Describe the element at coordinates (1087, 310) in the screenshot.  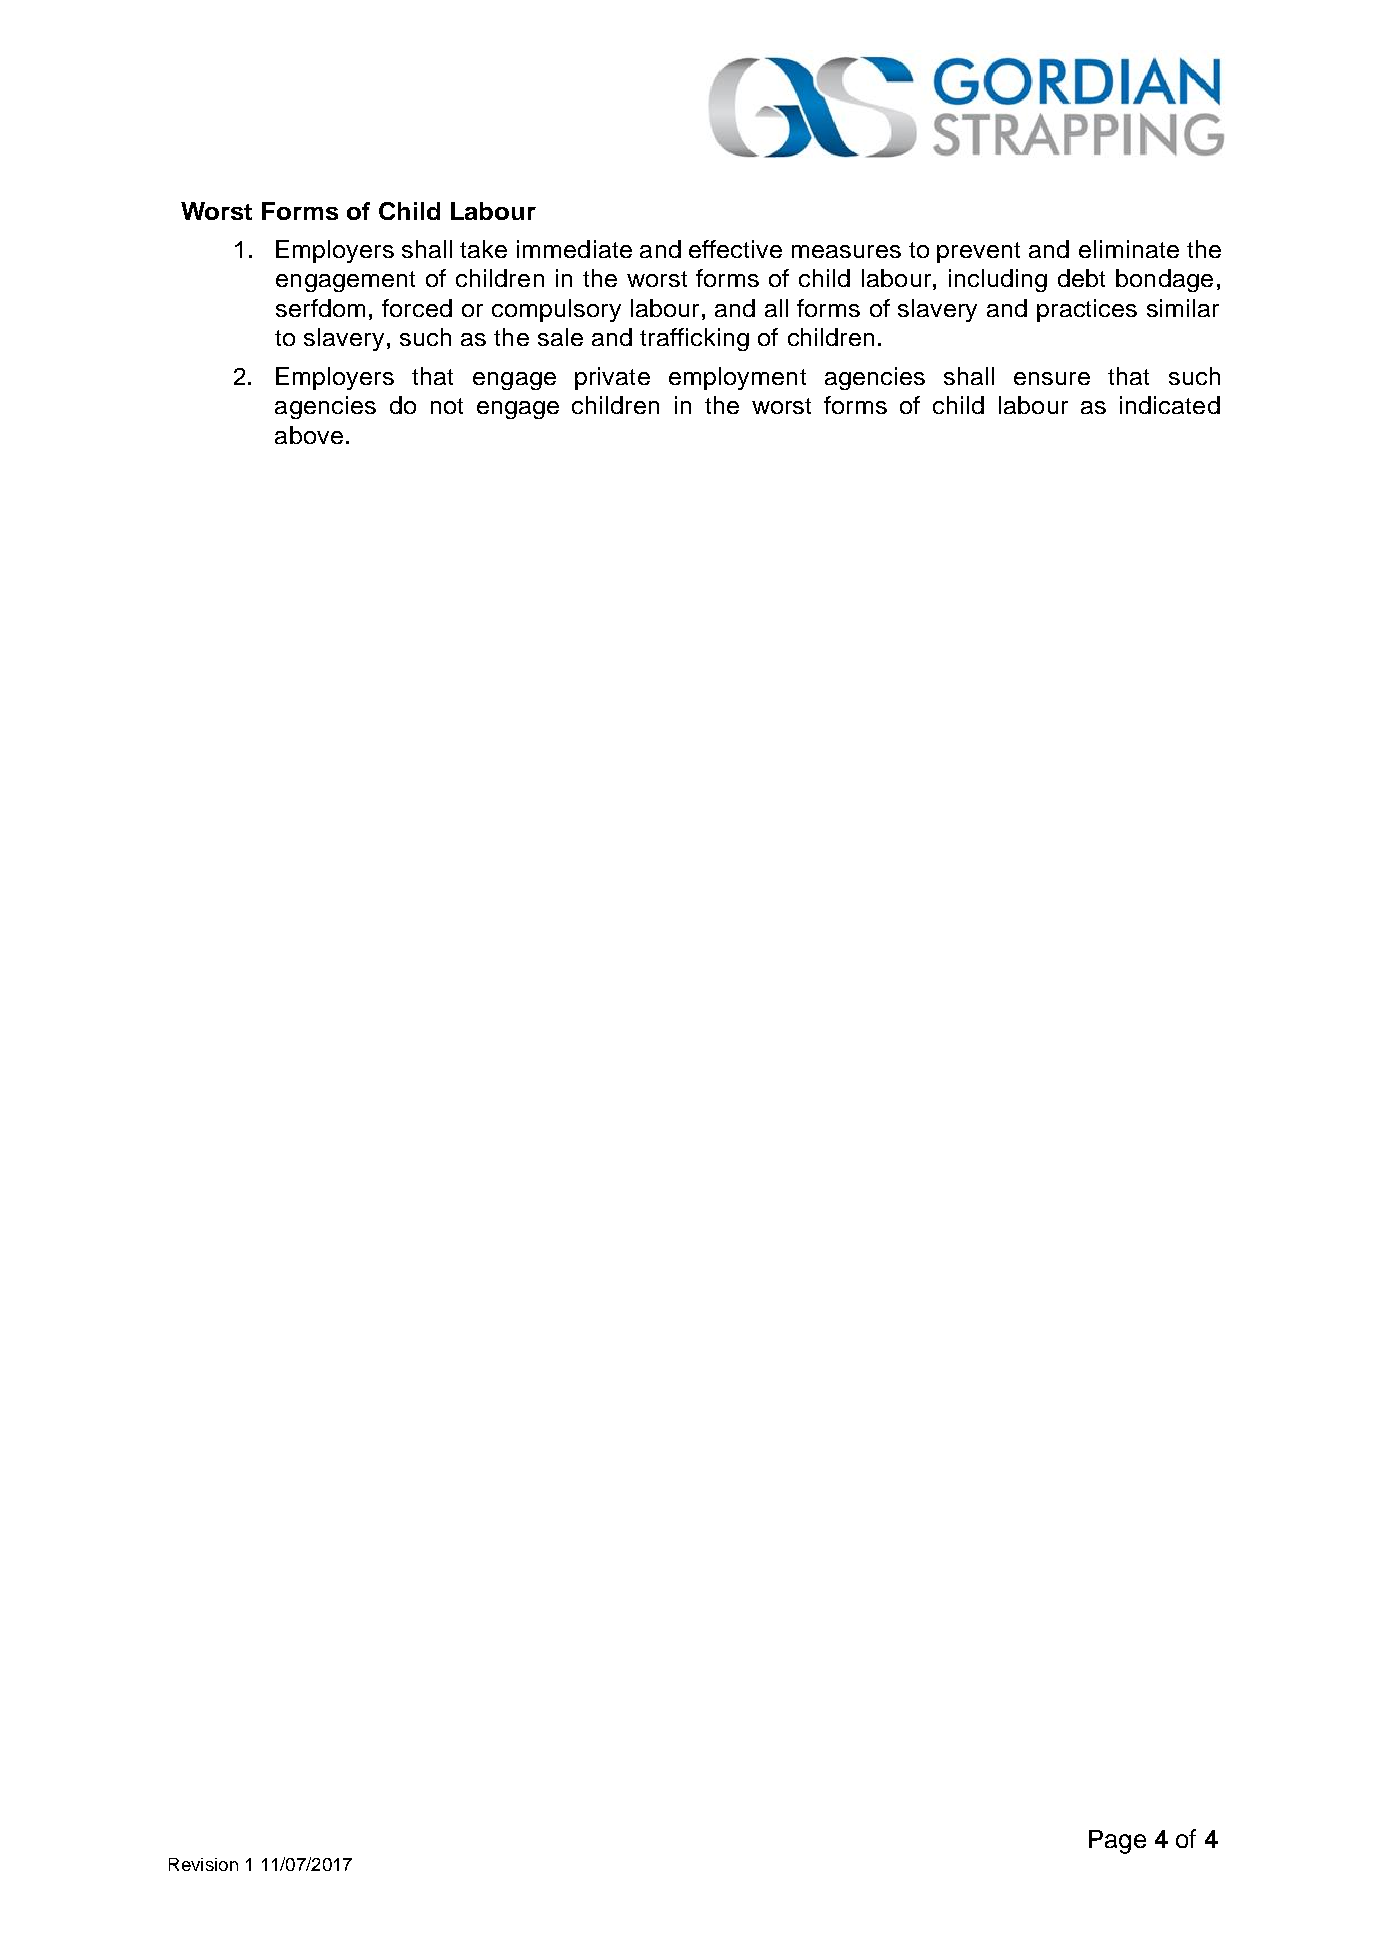
I see `practices` at that location.
